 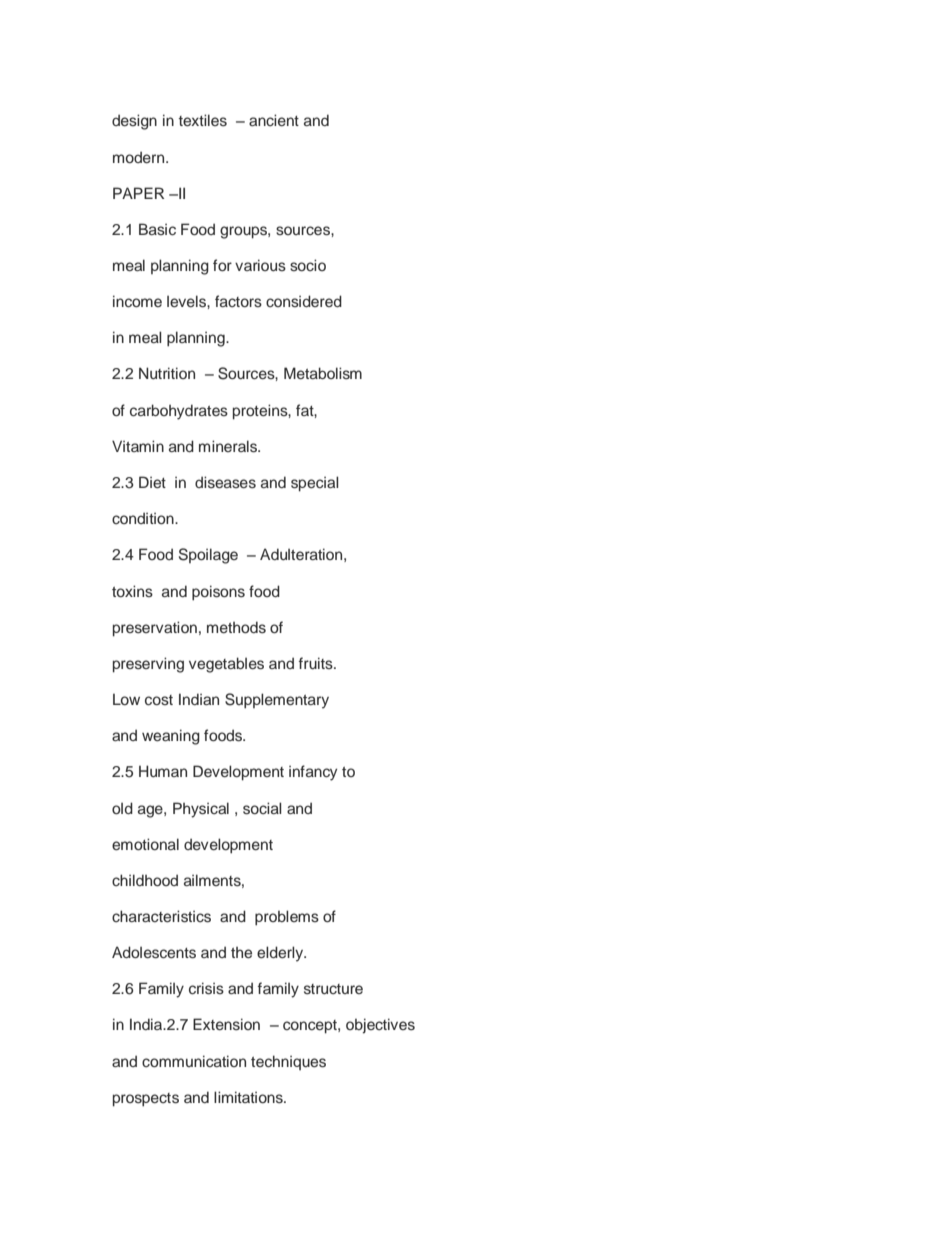 What do you see at coordinates (314, 484) in the image?
I see `special` at bounding box center [314, 484].
